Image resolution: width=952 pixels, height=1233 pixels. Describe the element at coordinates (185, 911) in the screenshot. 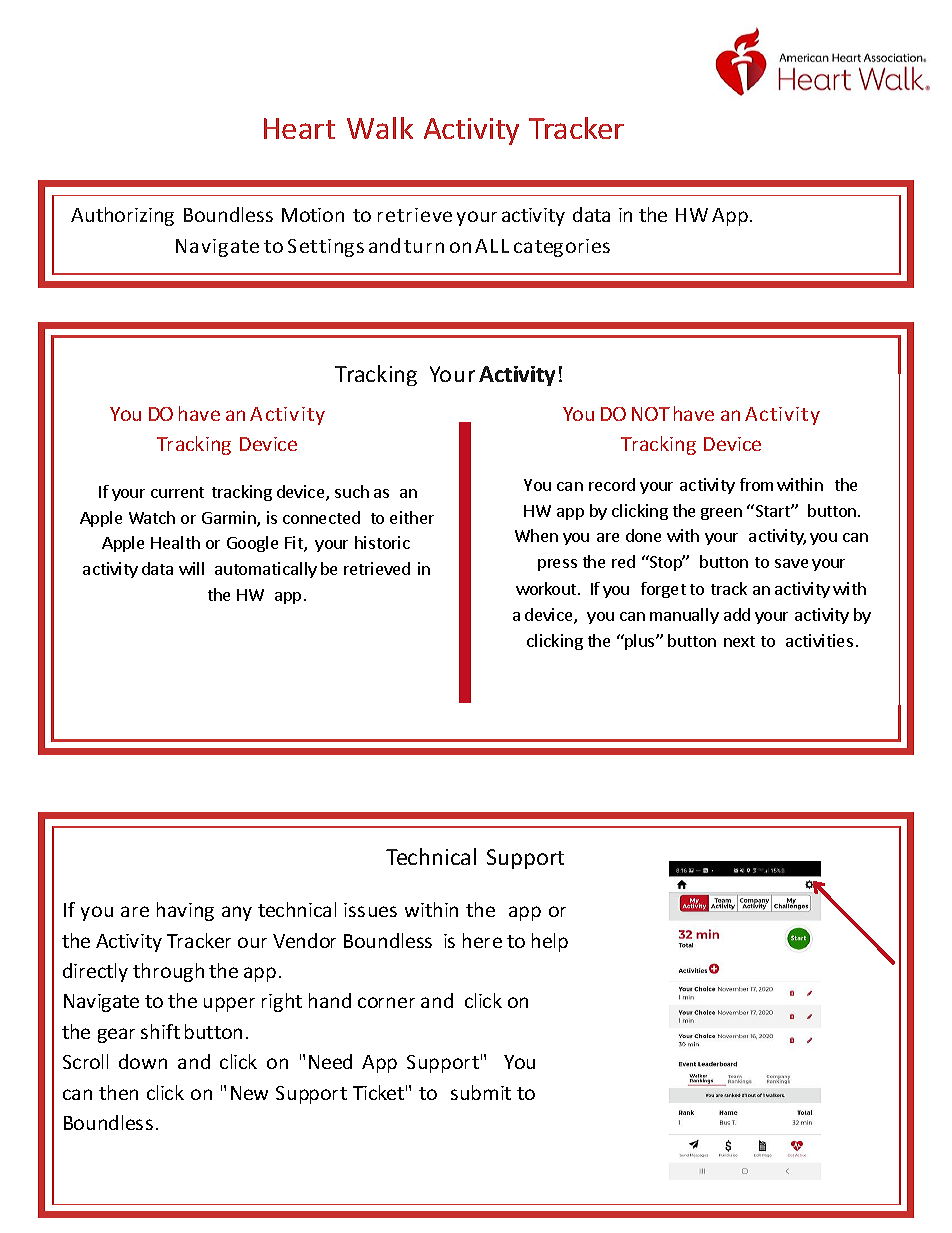

I see `having` at that location.
